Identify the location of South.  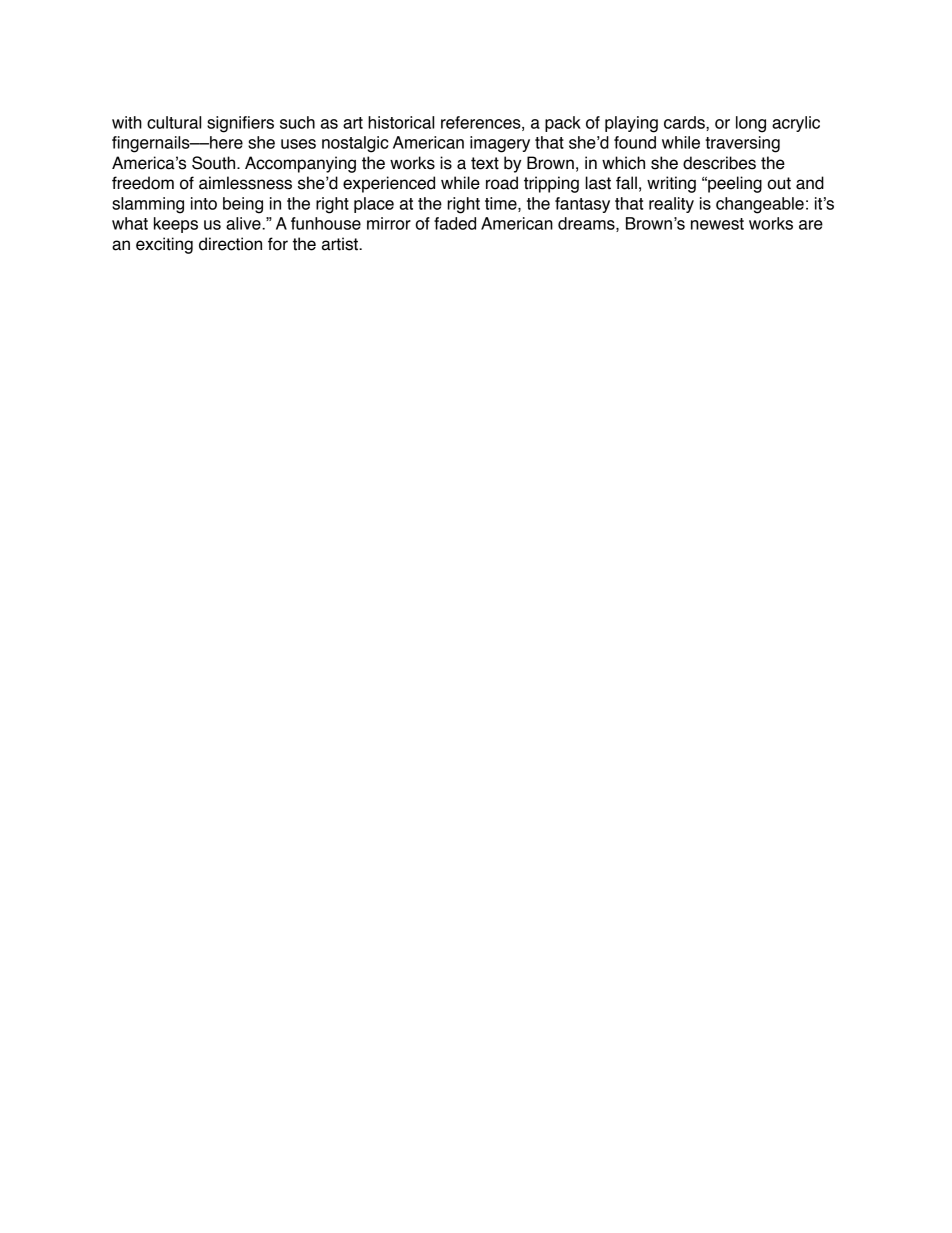
(215, 163).
